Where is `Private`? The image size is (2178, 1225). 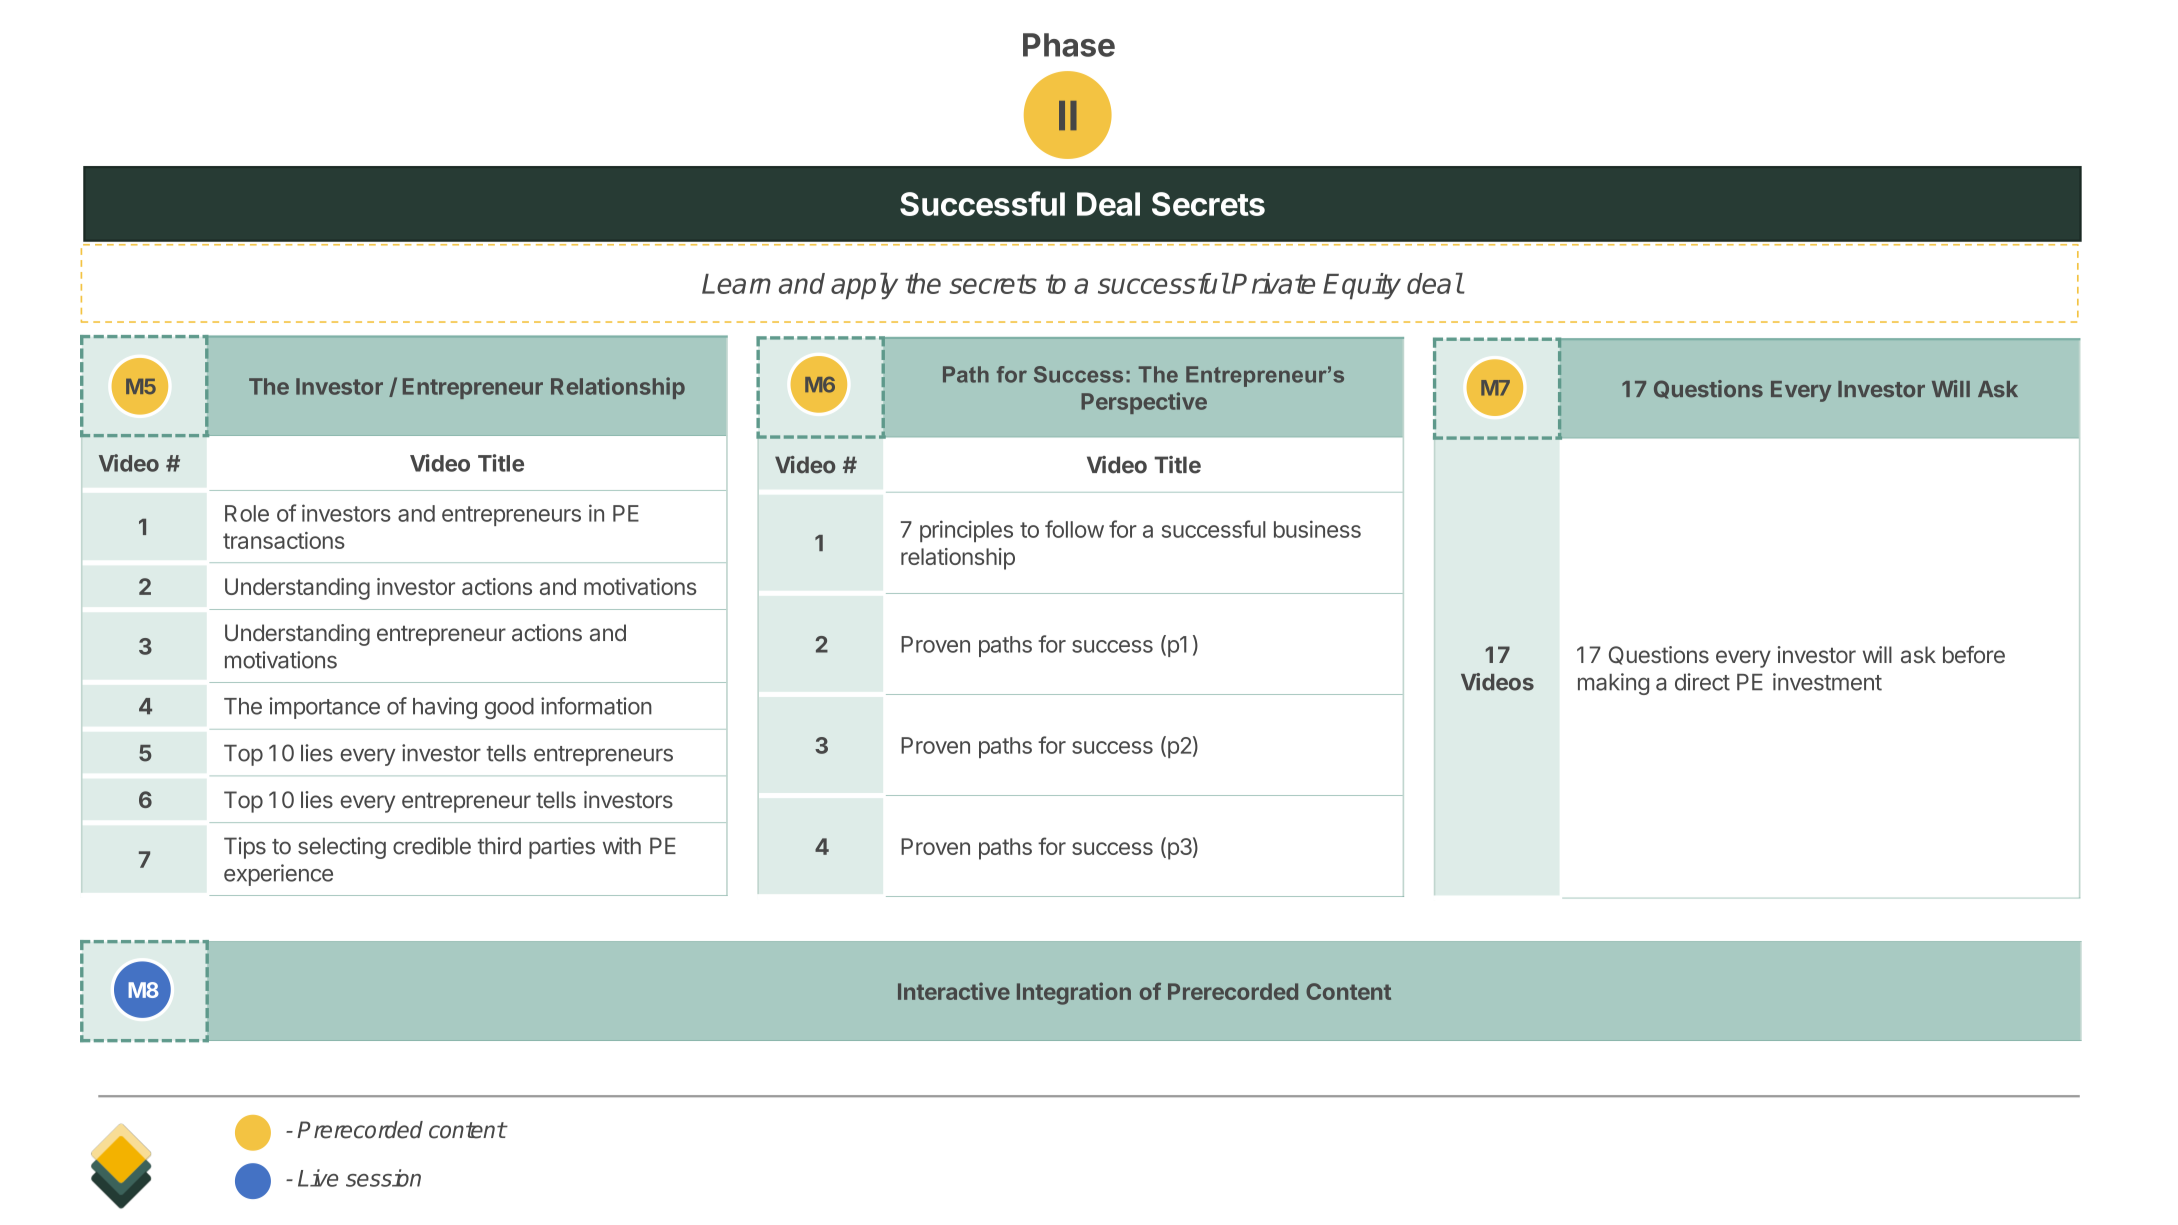 Private is located at coordinates (1273, 283).
